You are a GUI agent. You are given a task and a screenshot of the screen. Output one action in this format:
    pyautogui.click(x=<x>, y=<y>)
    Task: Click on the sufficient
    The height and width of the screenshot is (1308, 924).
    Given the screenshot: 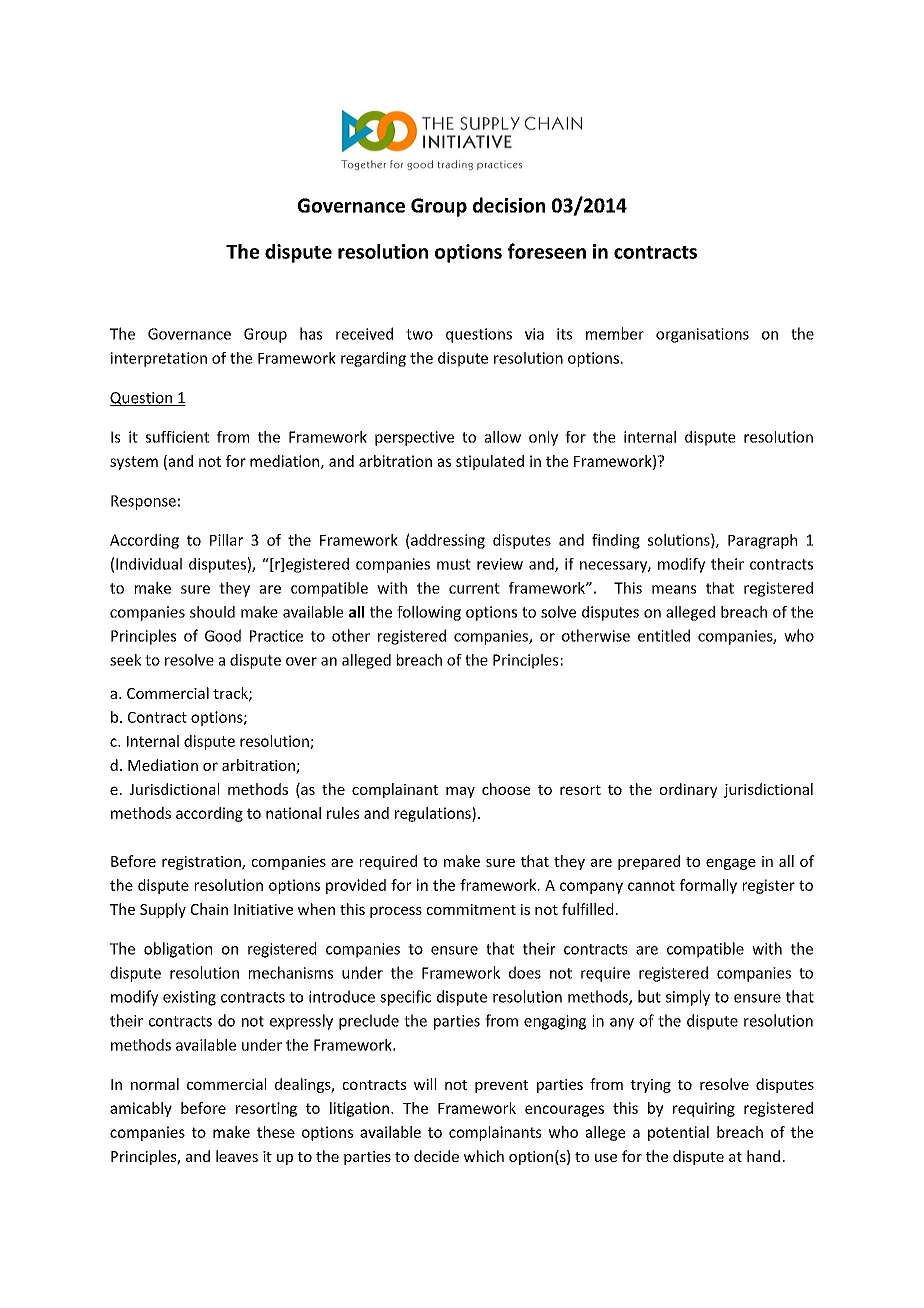 What is the action you would take?
    pyautogui.click(x=177, y=437)
